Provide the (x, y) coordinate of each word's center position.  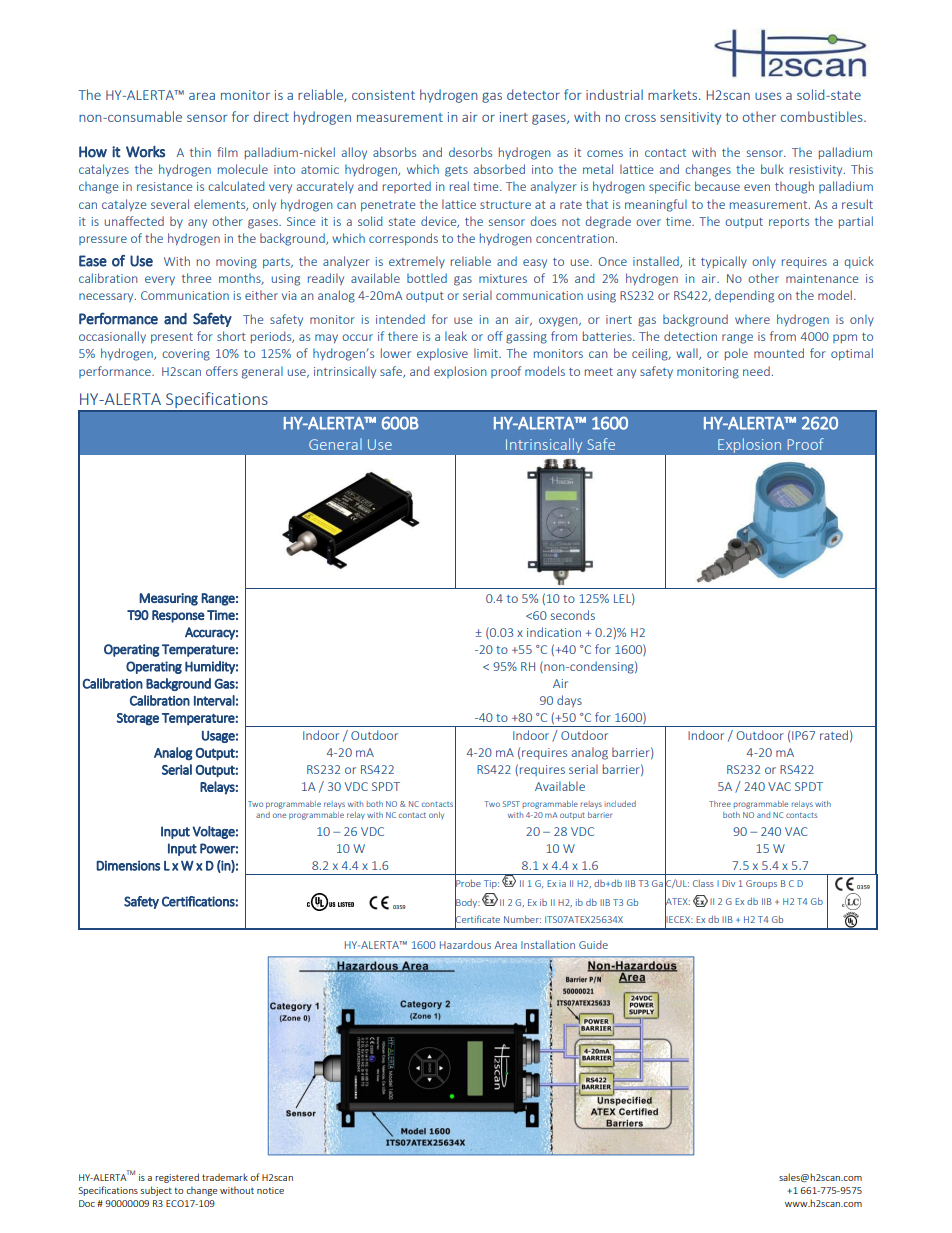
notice (270, 1190)
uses (768, 96)
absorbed (499, 169)
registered (177, 1178)
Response (178, 616)
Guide (593, 944)
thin (200, 152)
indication (554, 632)
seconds (573, 615)
